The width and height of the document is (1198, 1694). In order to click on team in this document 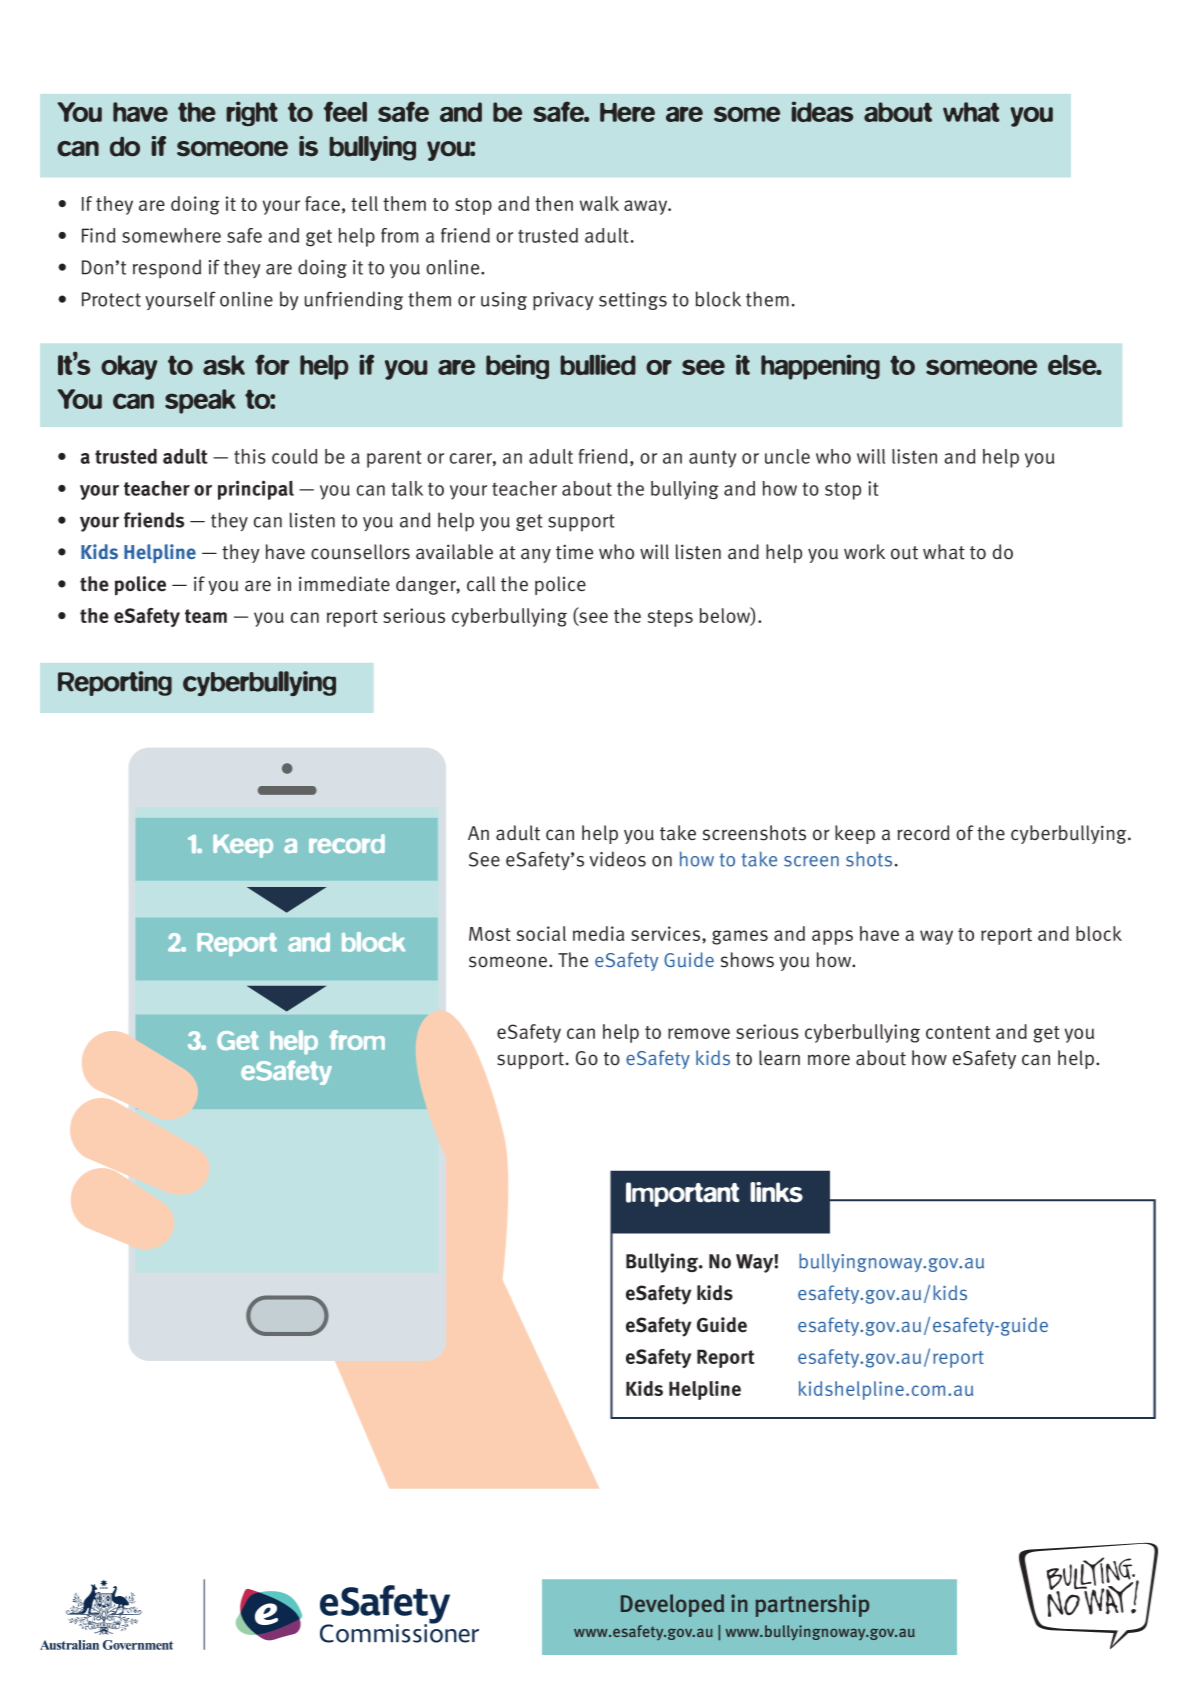, I will do `click(206, 616)`.
